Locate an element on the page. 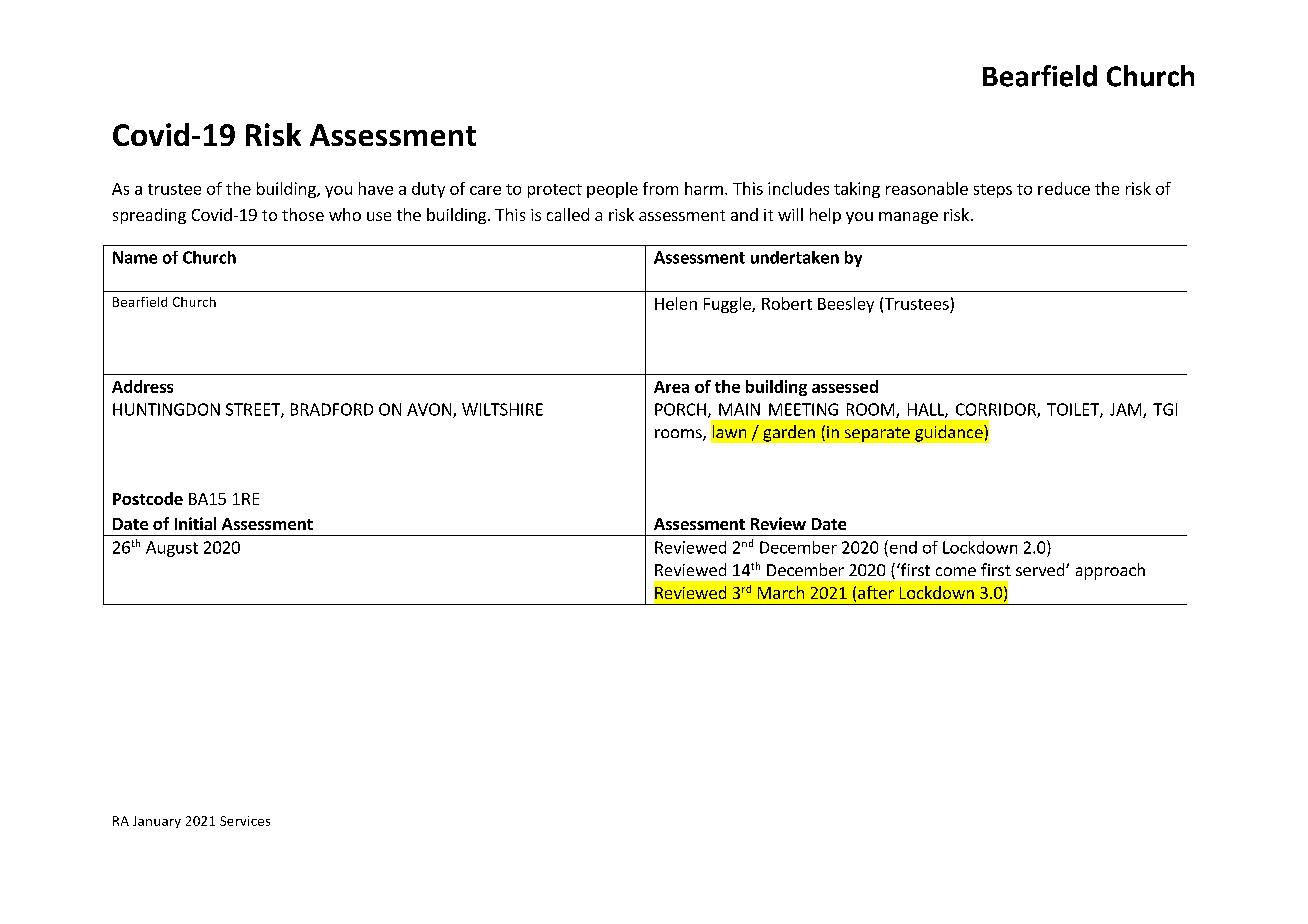 The height and width of the page is (924, 1308). after is located at coordinates (876, 592).
